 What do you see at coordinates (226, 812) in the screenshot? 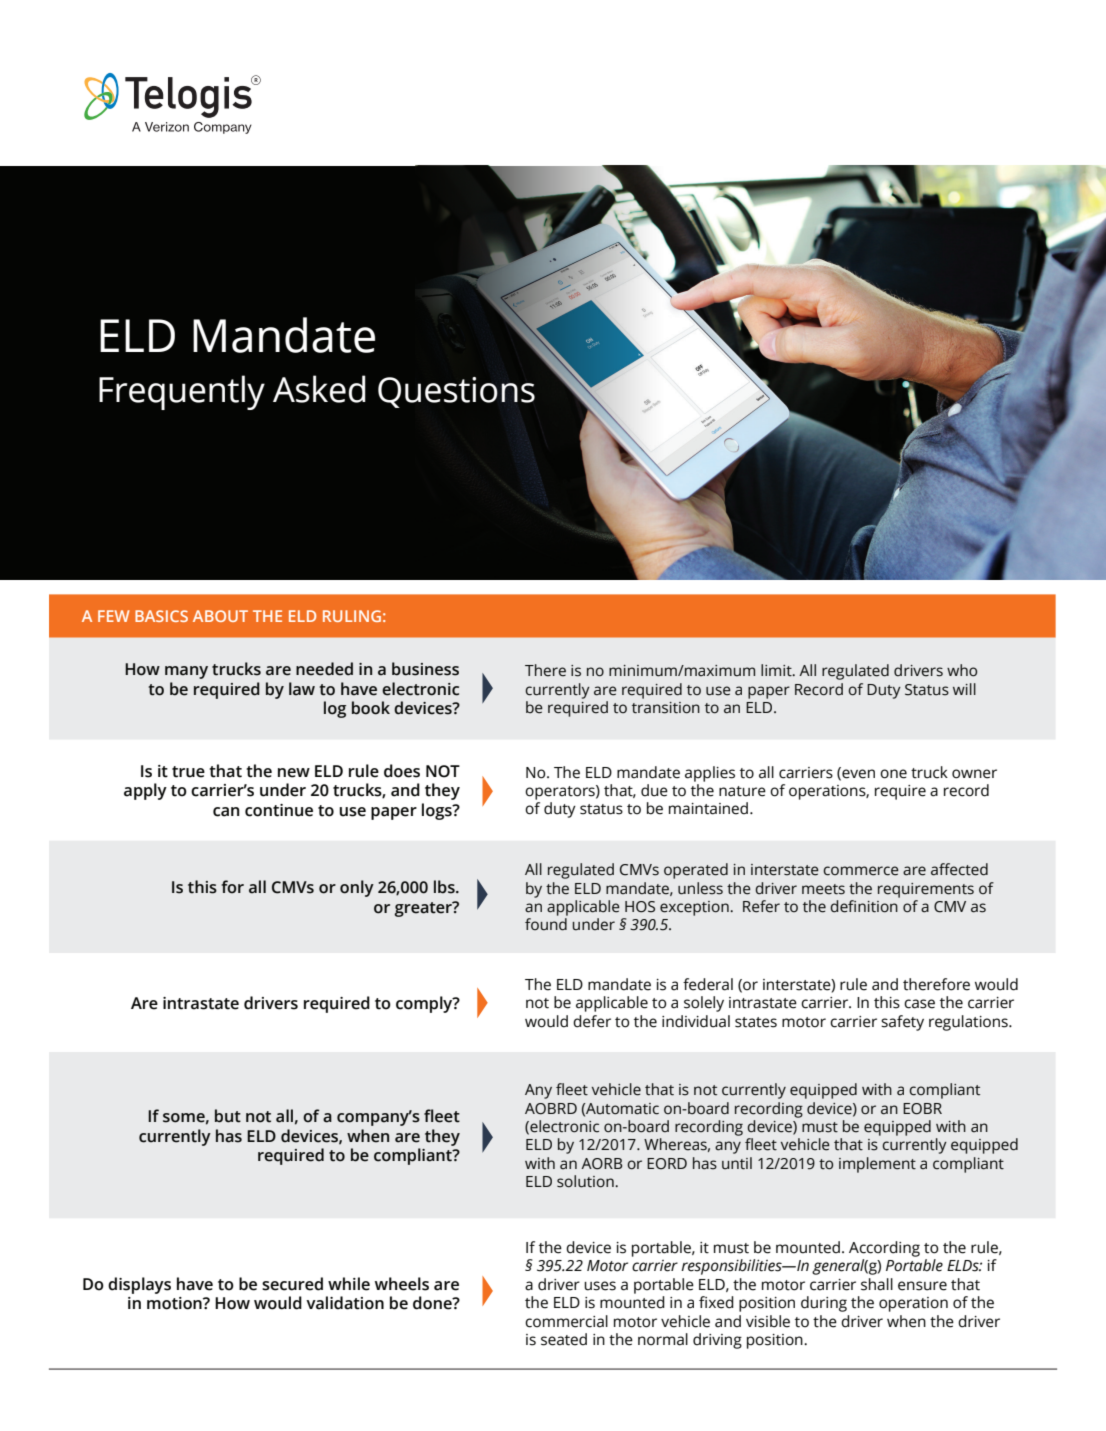
I see `can` at bounding box center [226, 812].
